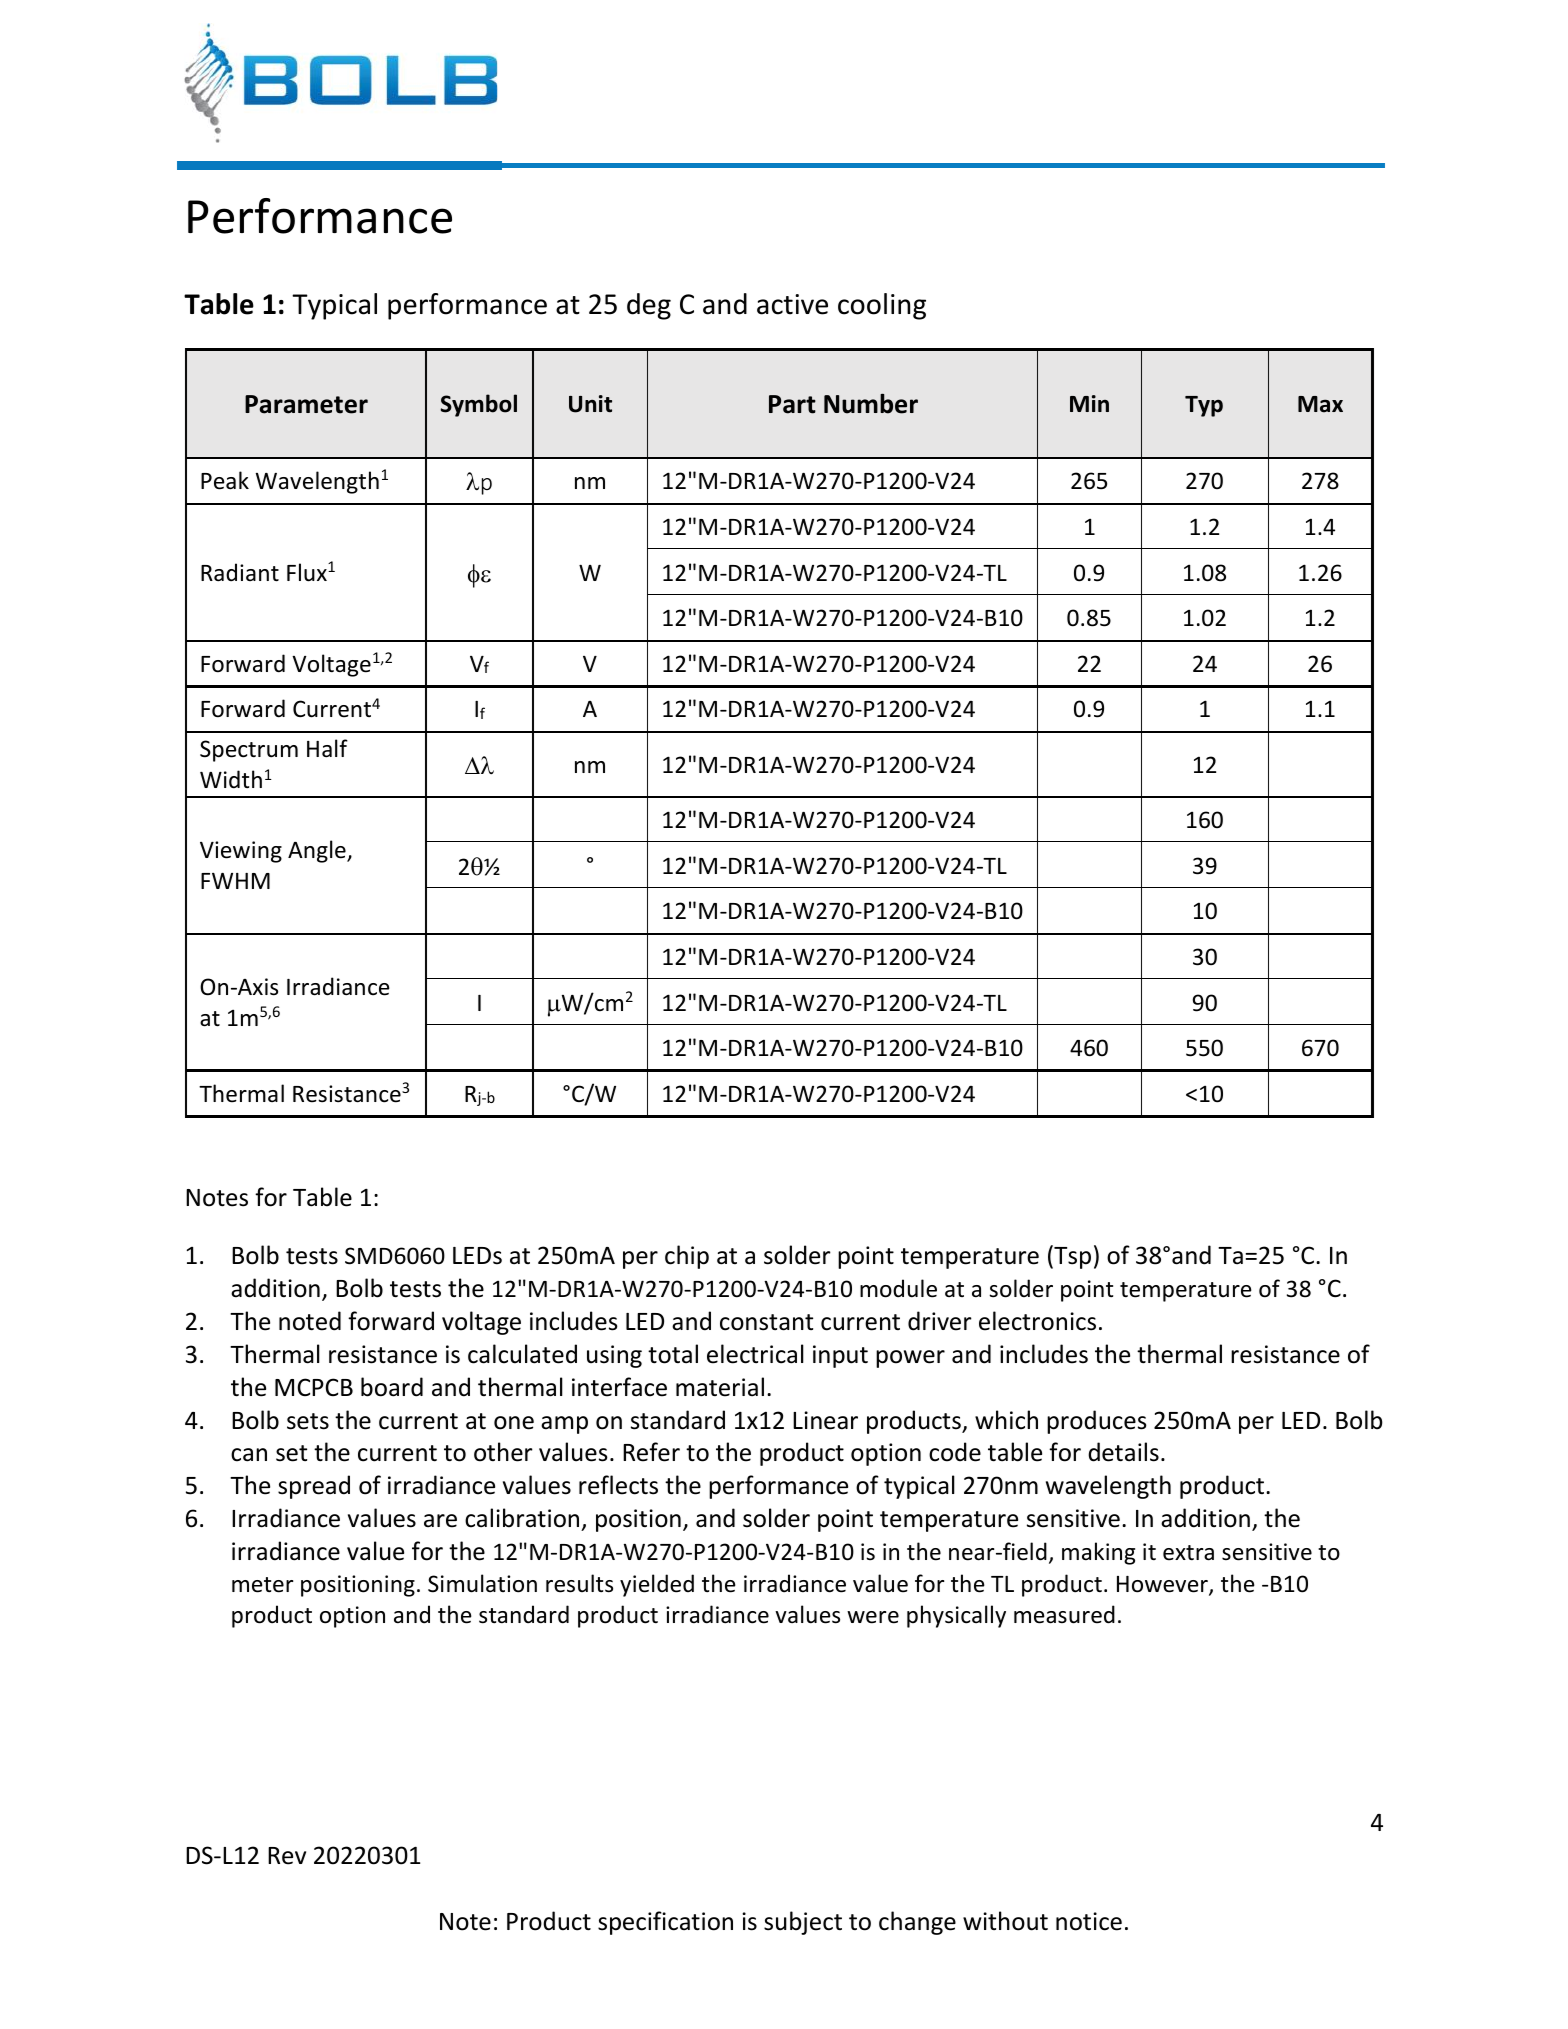  What do you see at coordinates (392, 1387) in the screenshot?
I see `board` at bounding box center [392, 1387].
